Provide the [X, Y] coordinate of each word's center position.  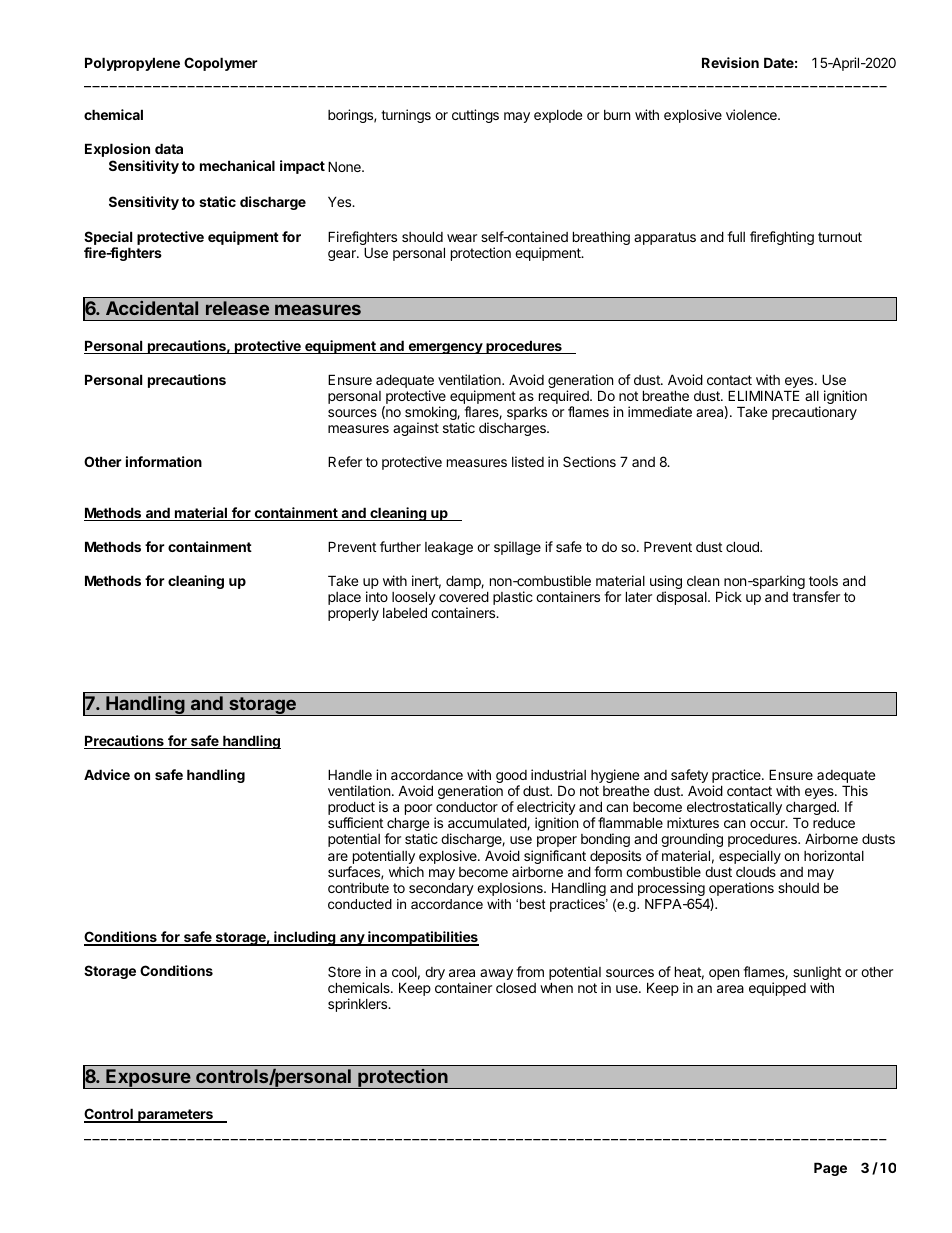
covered [464, 596]
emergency [445, 348]
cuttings [475, 116]
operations [740, 890]
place [344, 598]
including [305, 938]
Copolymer [221, 64]
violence [752, 114]
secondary [441, 889]
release [237, 308]
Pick [729, 596]
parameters [175, 1116]
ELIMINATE [764, 395]
